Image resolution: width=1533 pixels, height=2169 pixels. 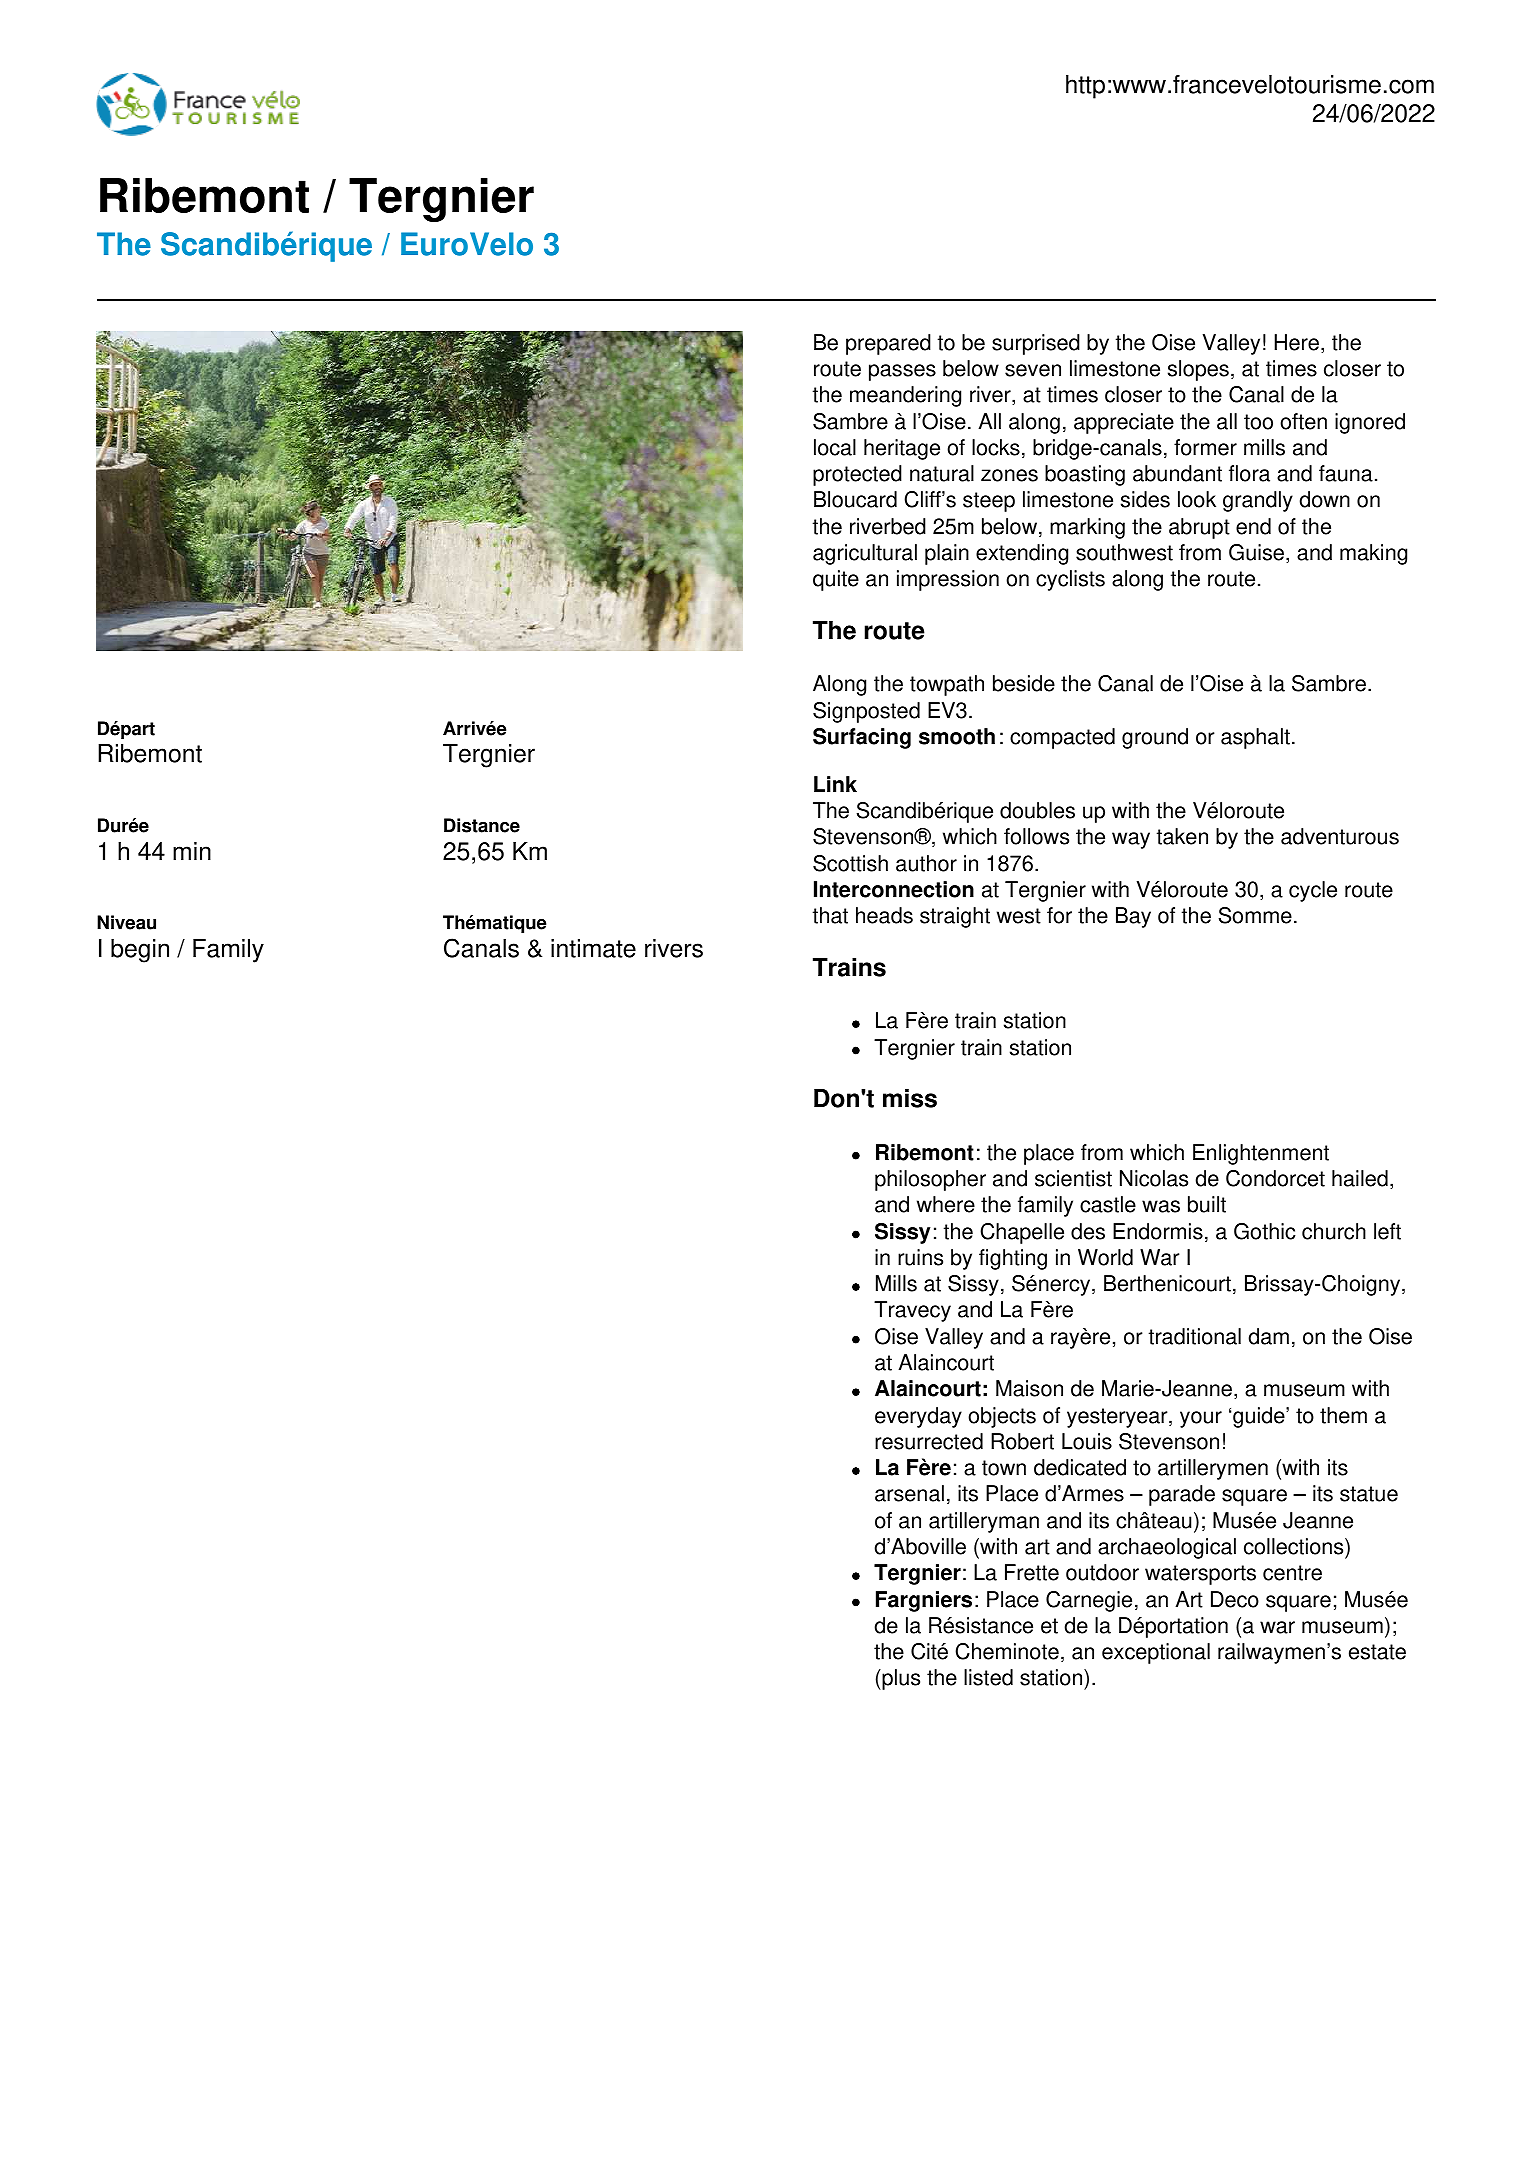 What do you see at coordinates (988, 1677) in the screenshot?
I see `listed` at bounding box center [988, 1677].
